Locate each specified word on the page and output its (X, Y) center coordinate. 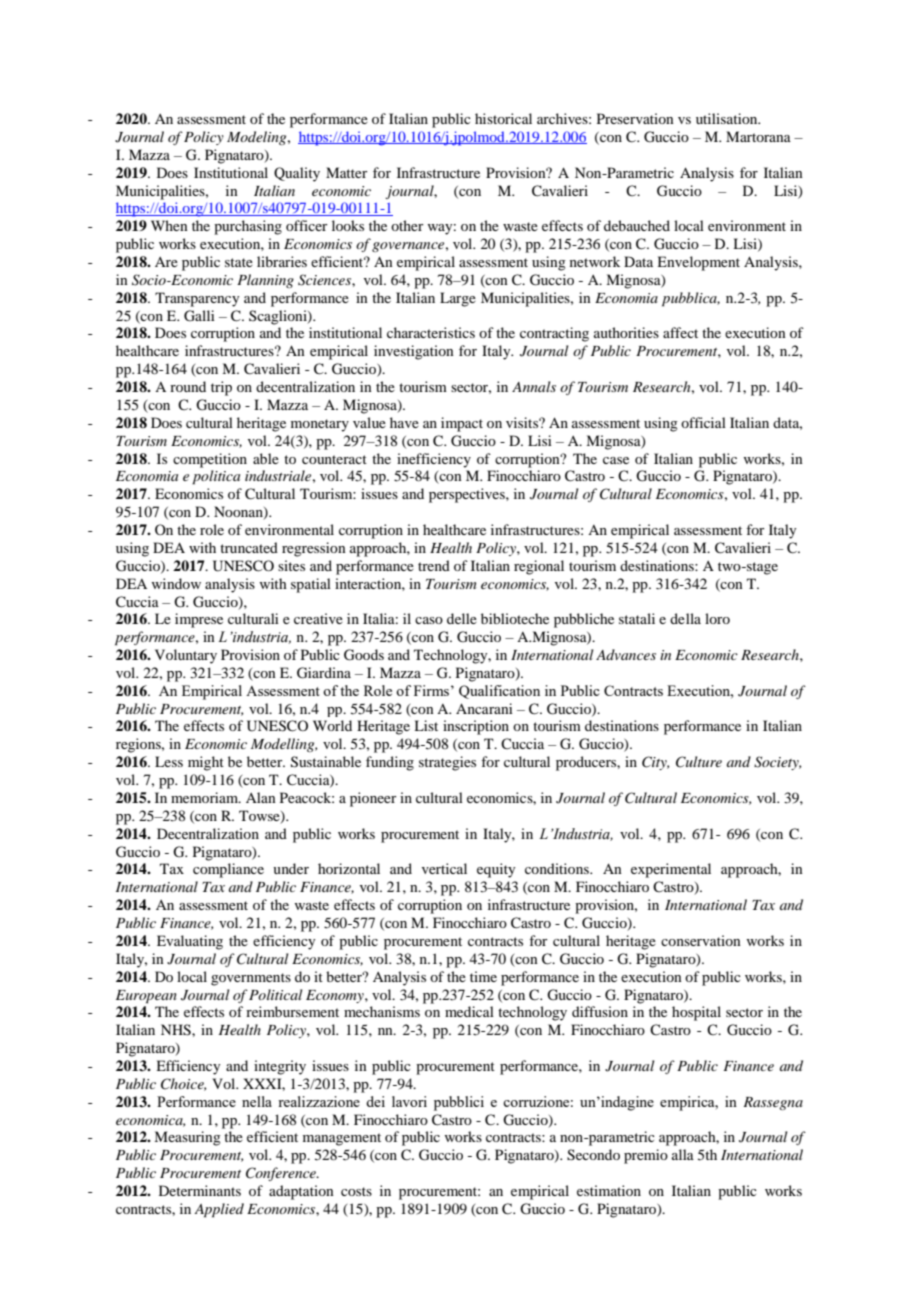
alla (683, 1154)
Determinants (200, 1190)
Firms (433, 690)
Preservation (635, 118)
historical (503, 118)
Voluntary (186, 656)
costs (356, 1191)
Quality (297, 174)
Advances (626, 654)
